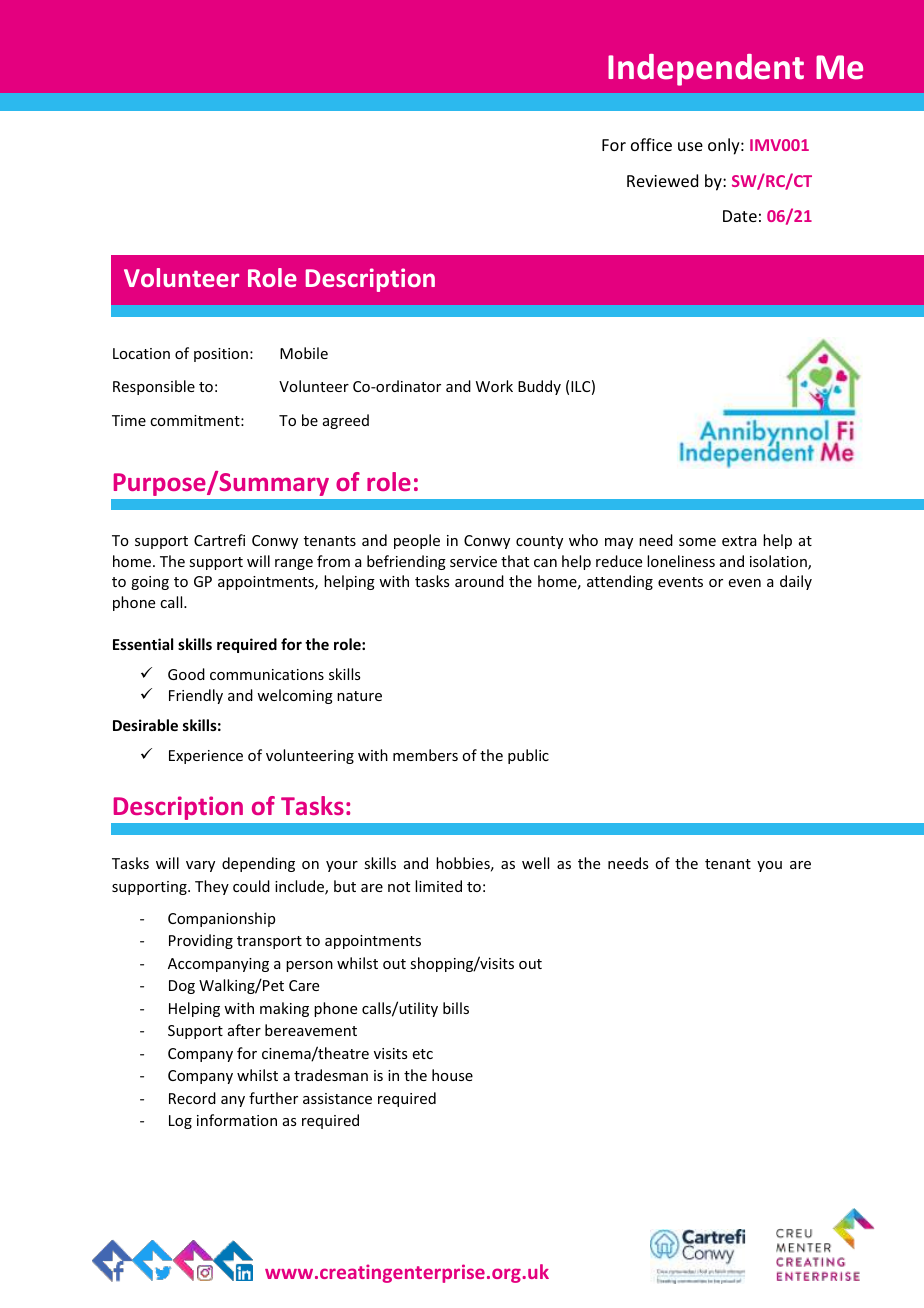 This screenshot has width=924, height=1308. What do you see at coordinates (535, 863) in the screenshot?
I see `well` at bounding box center [535, 863].
